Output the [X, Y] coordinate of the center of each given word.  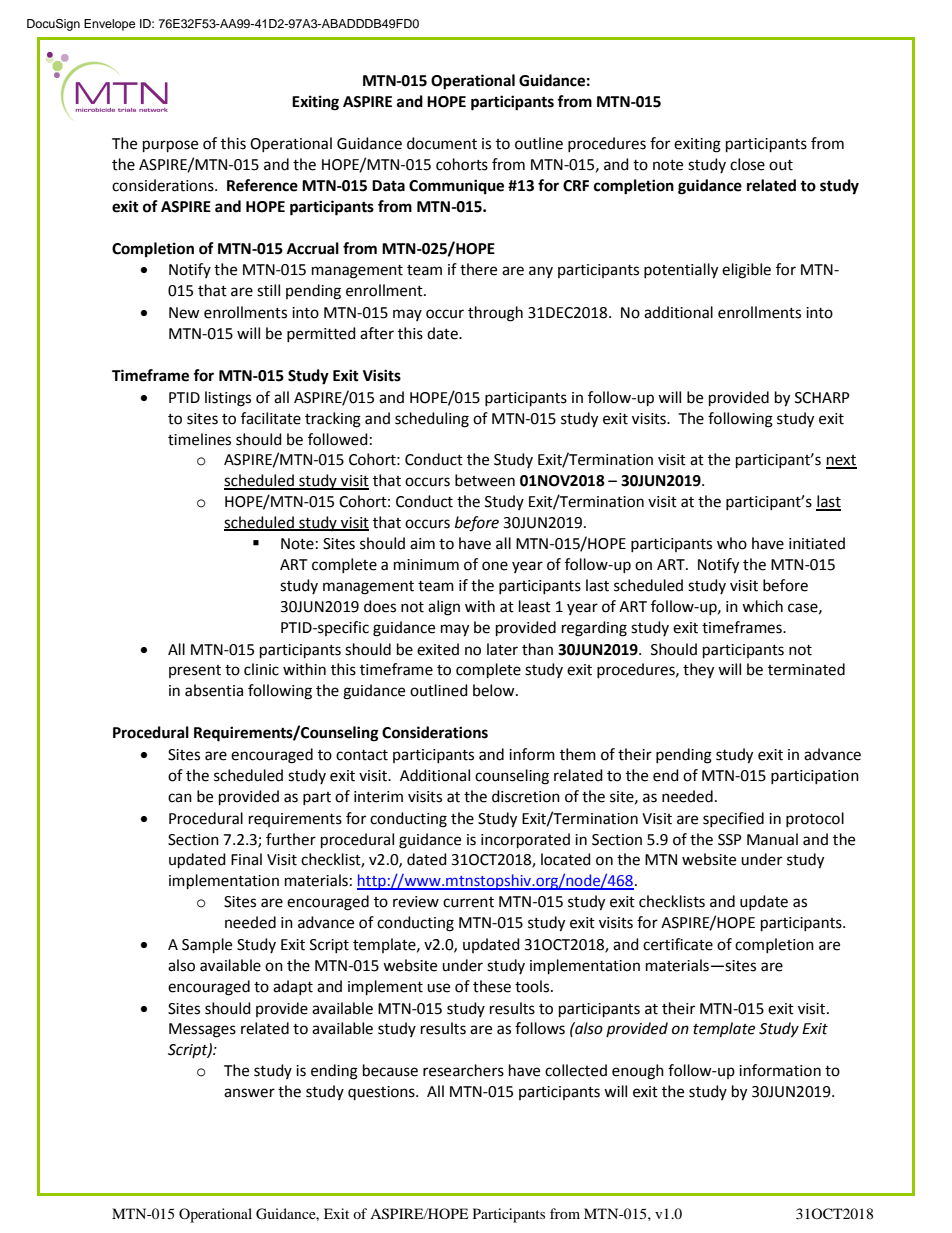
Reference [262, 185]
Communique [456, 187]
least [535, 606]
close [747, 164]
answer [249, 1093]
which [762, 606]
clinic [261, 669]
